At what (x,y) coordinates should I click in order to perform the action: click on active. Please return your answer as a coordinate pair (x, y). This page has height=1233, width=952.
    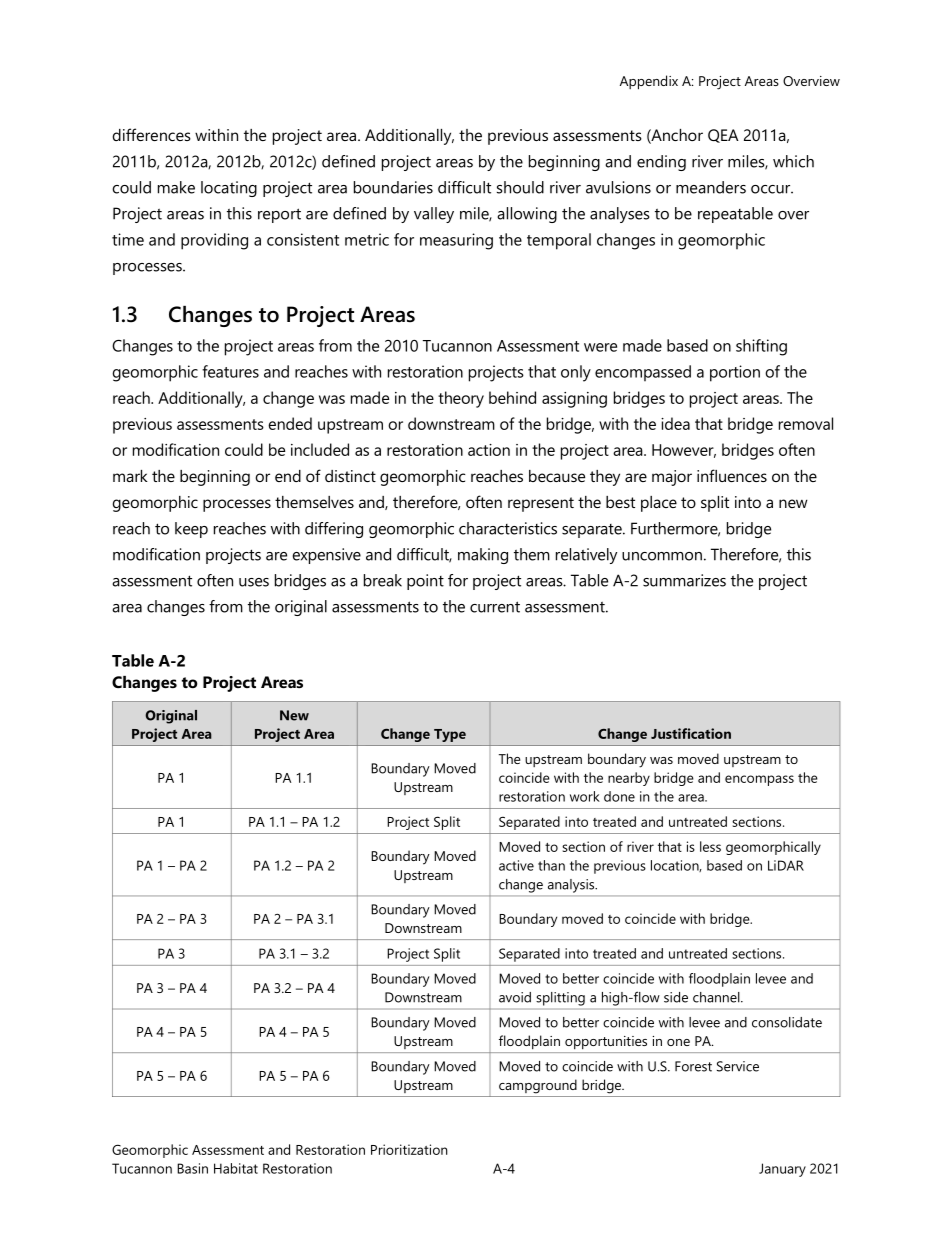
    Looking at the image, I should click on (516, 865).
